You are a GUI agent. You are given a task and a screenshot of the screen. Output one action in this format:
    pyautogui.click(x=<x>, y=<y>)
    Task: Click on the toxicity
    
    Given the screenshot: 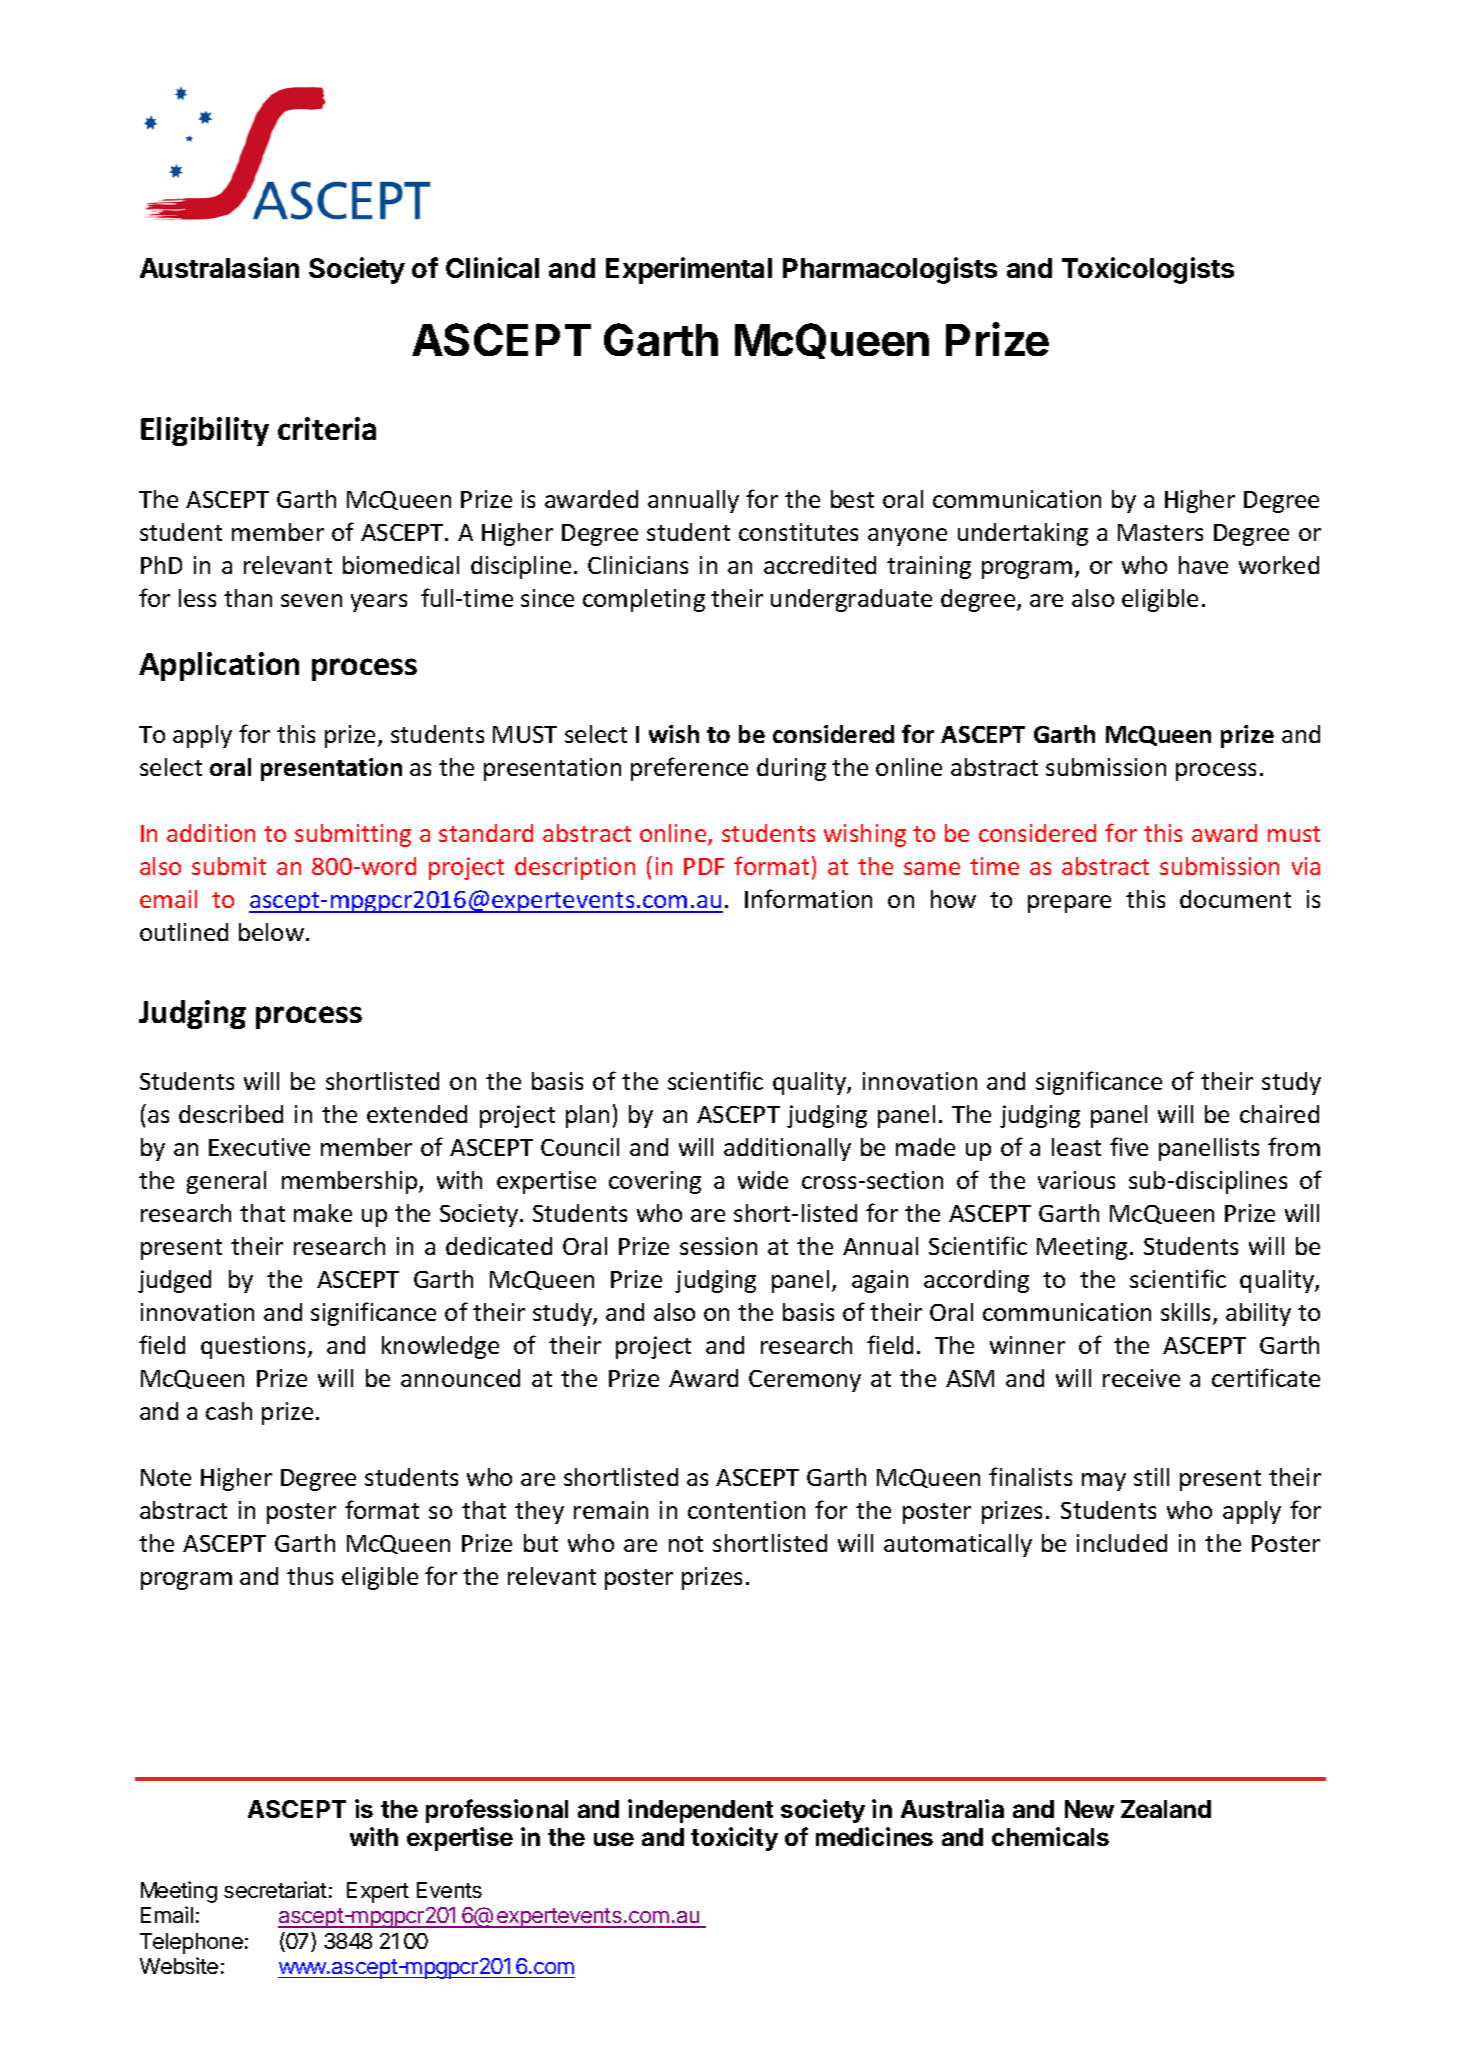 What is the action you would take?
    pyautogui.click(x=734, y=1839)
